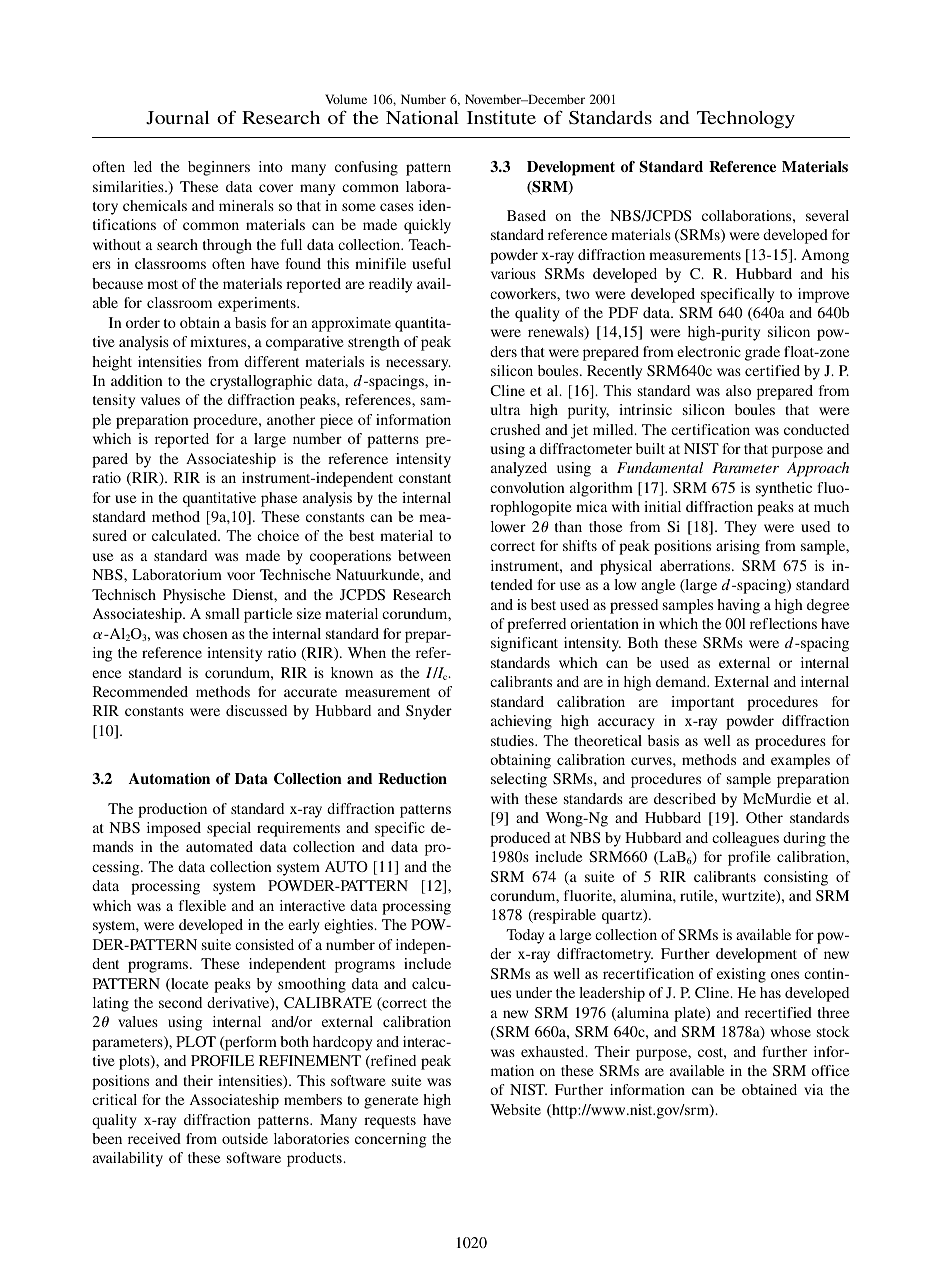 This page has height=1288, width=936. What do you see at coordinates (154, 1138) in the page?
I see `received` at bounding box center [154, 1138].
